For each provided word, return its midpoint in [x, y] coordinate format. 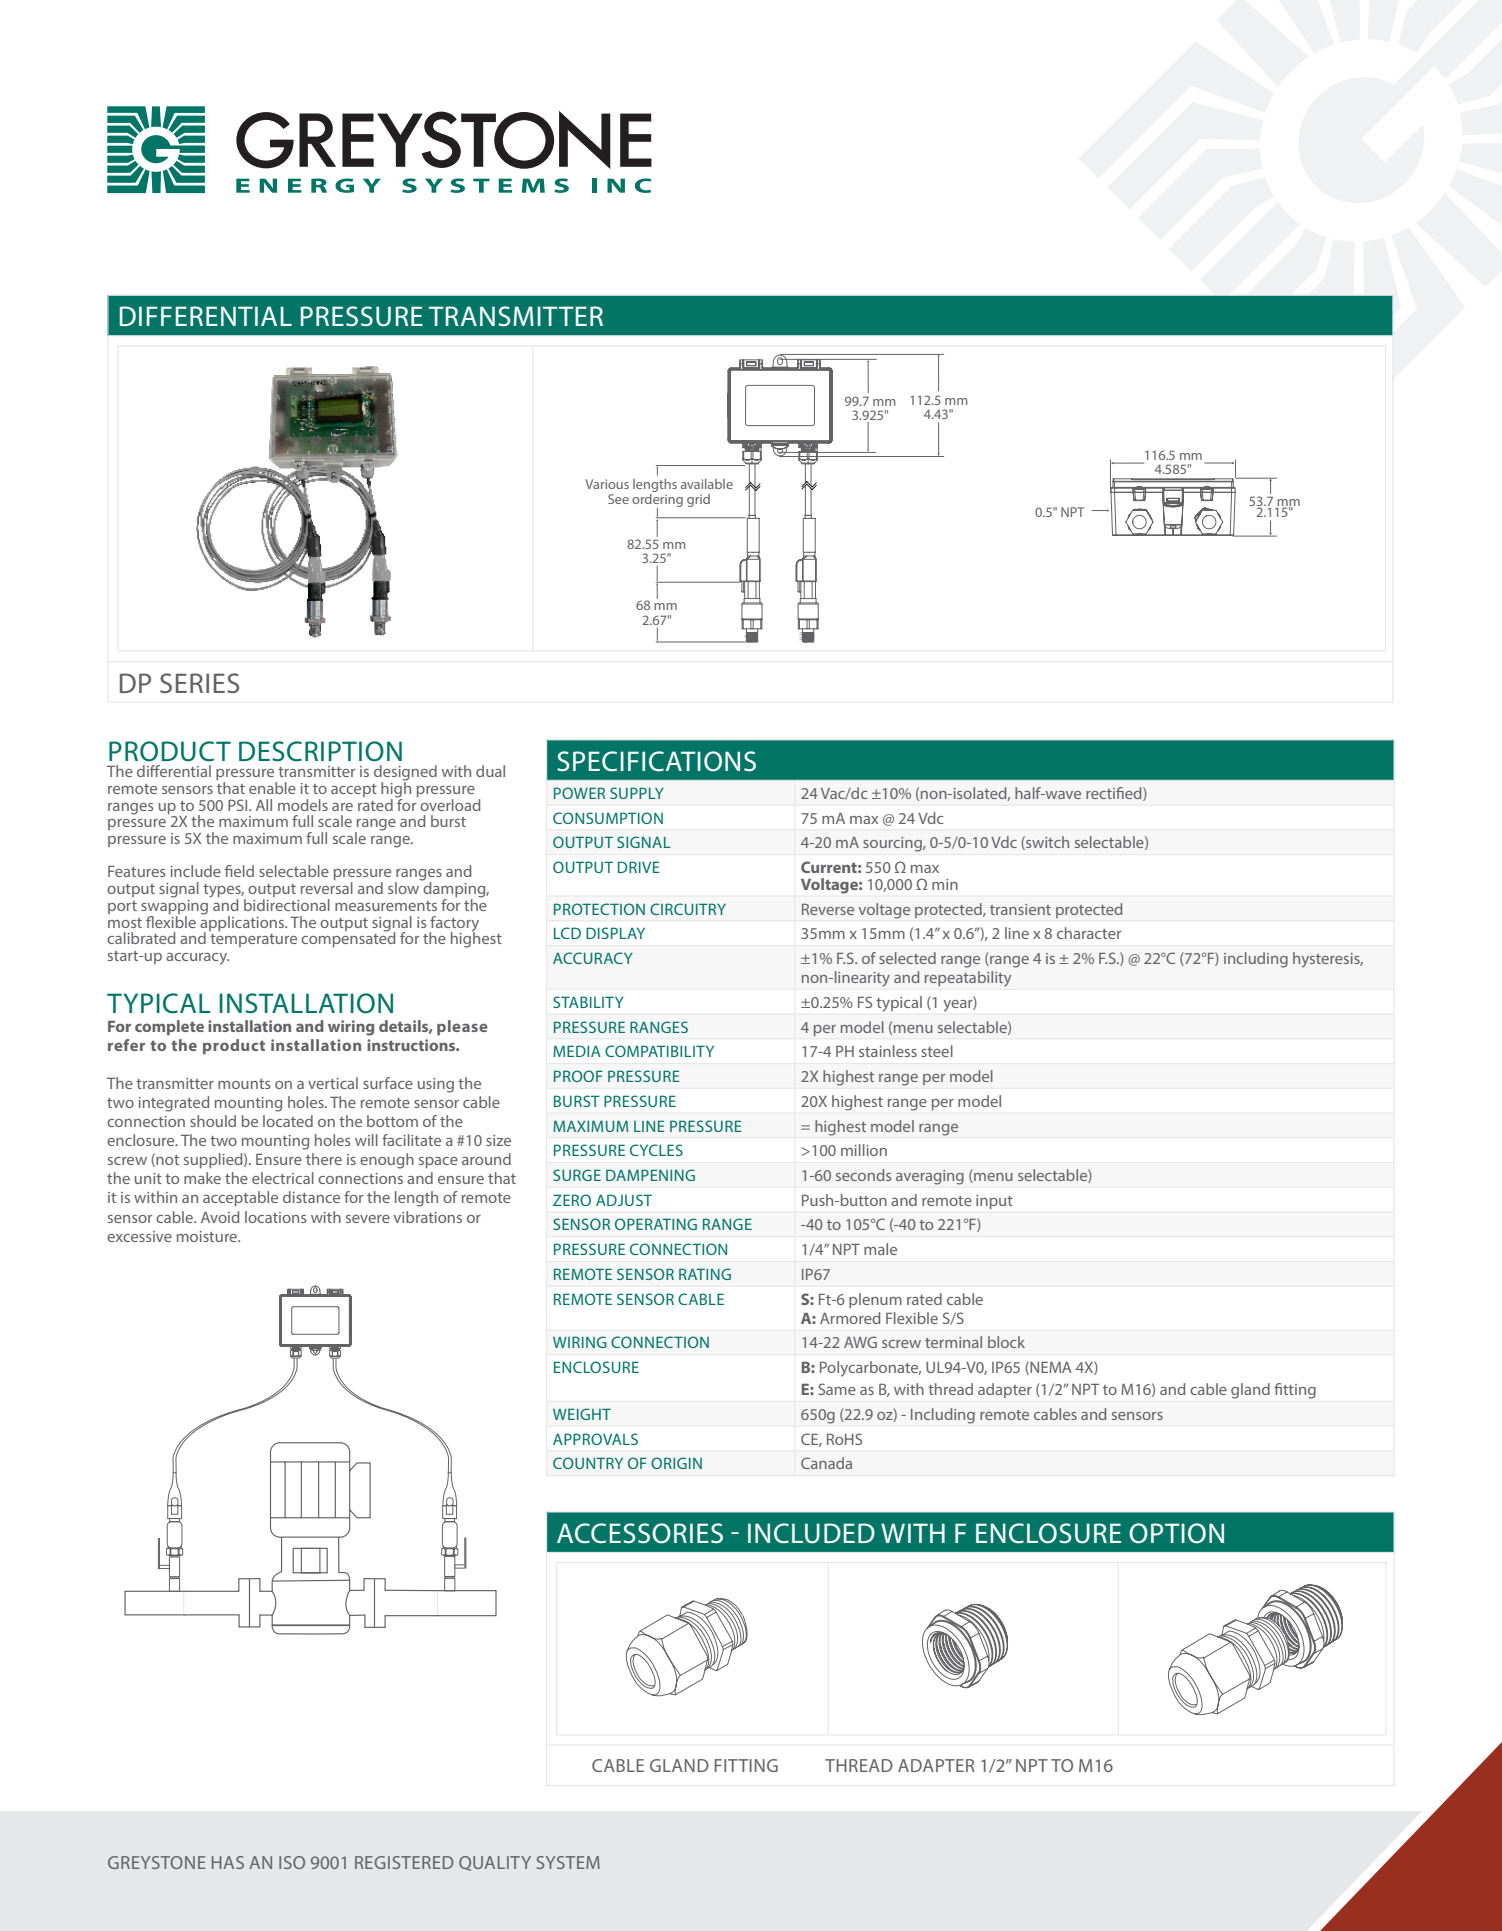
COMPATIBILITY [659, 1051]
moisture [208, 1236]
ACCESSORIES [640, 1533]
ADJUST [624, 1200]
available [707, 484]
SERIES [199, 683]
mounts [244, 1084]
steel [937, 1051]
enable [272, 788]
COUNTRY [588, 1463]
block [1006, 1342]
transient [1020, 909]
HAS [228, 1862]
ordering [657, 500]
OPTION [1176, 1533]
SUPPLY [637, 793]
